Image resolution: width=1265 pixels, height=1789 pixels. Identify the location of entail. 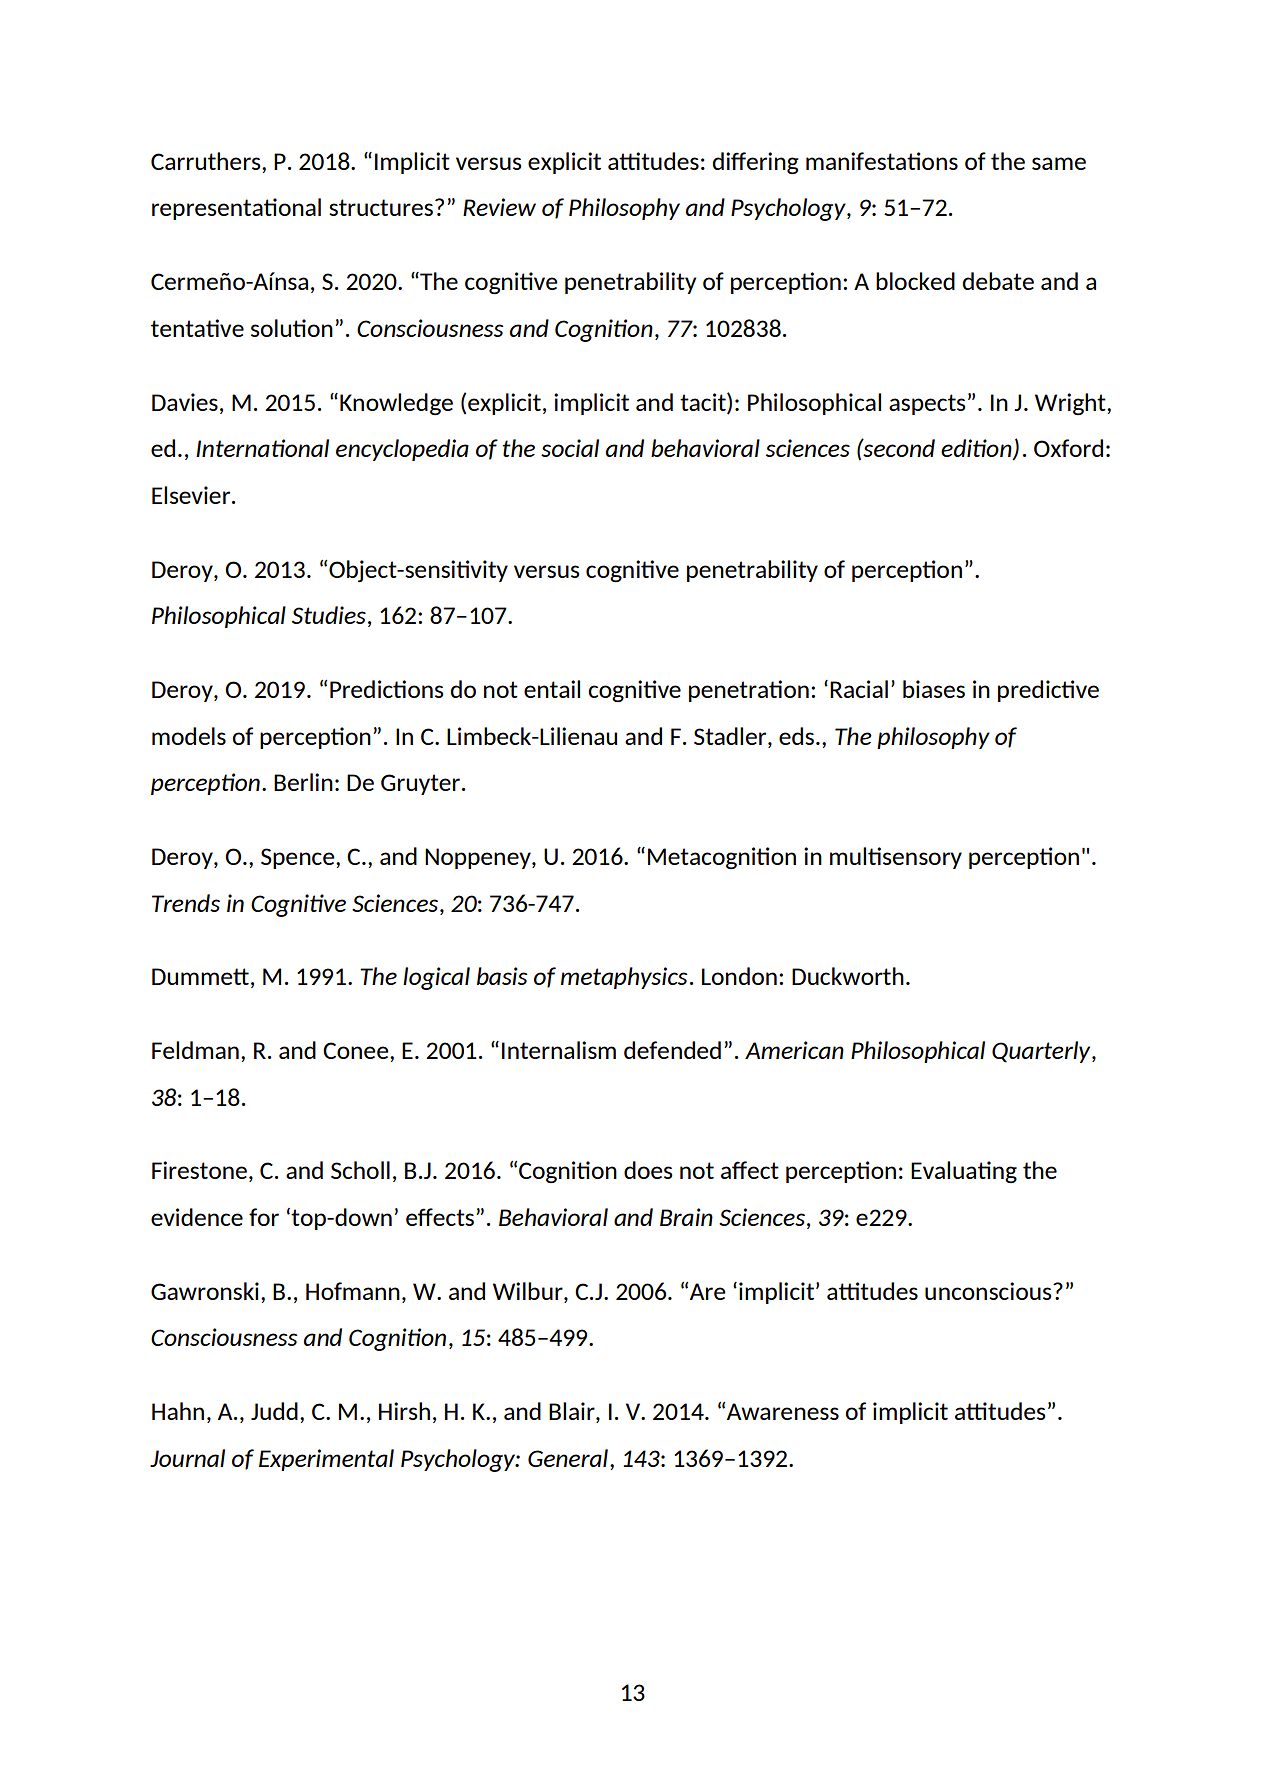
(552, 689).
